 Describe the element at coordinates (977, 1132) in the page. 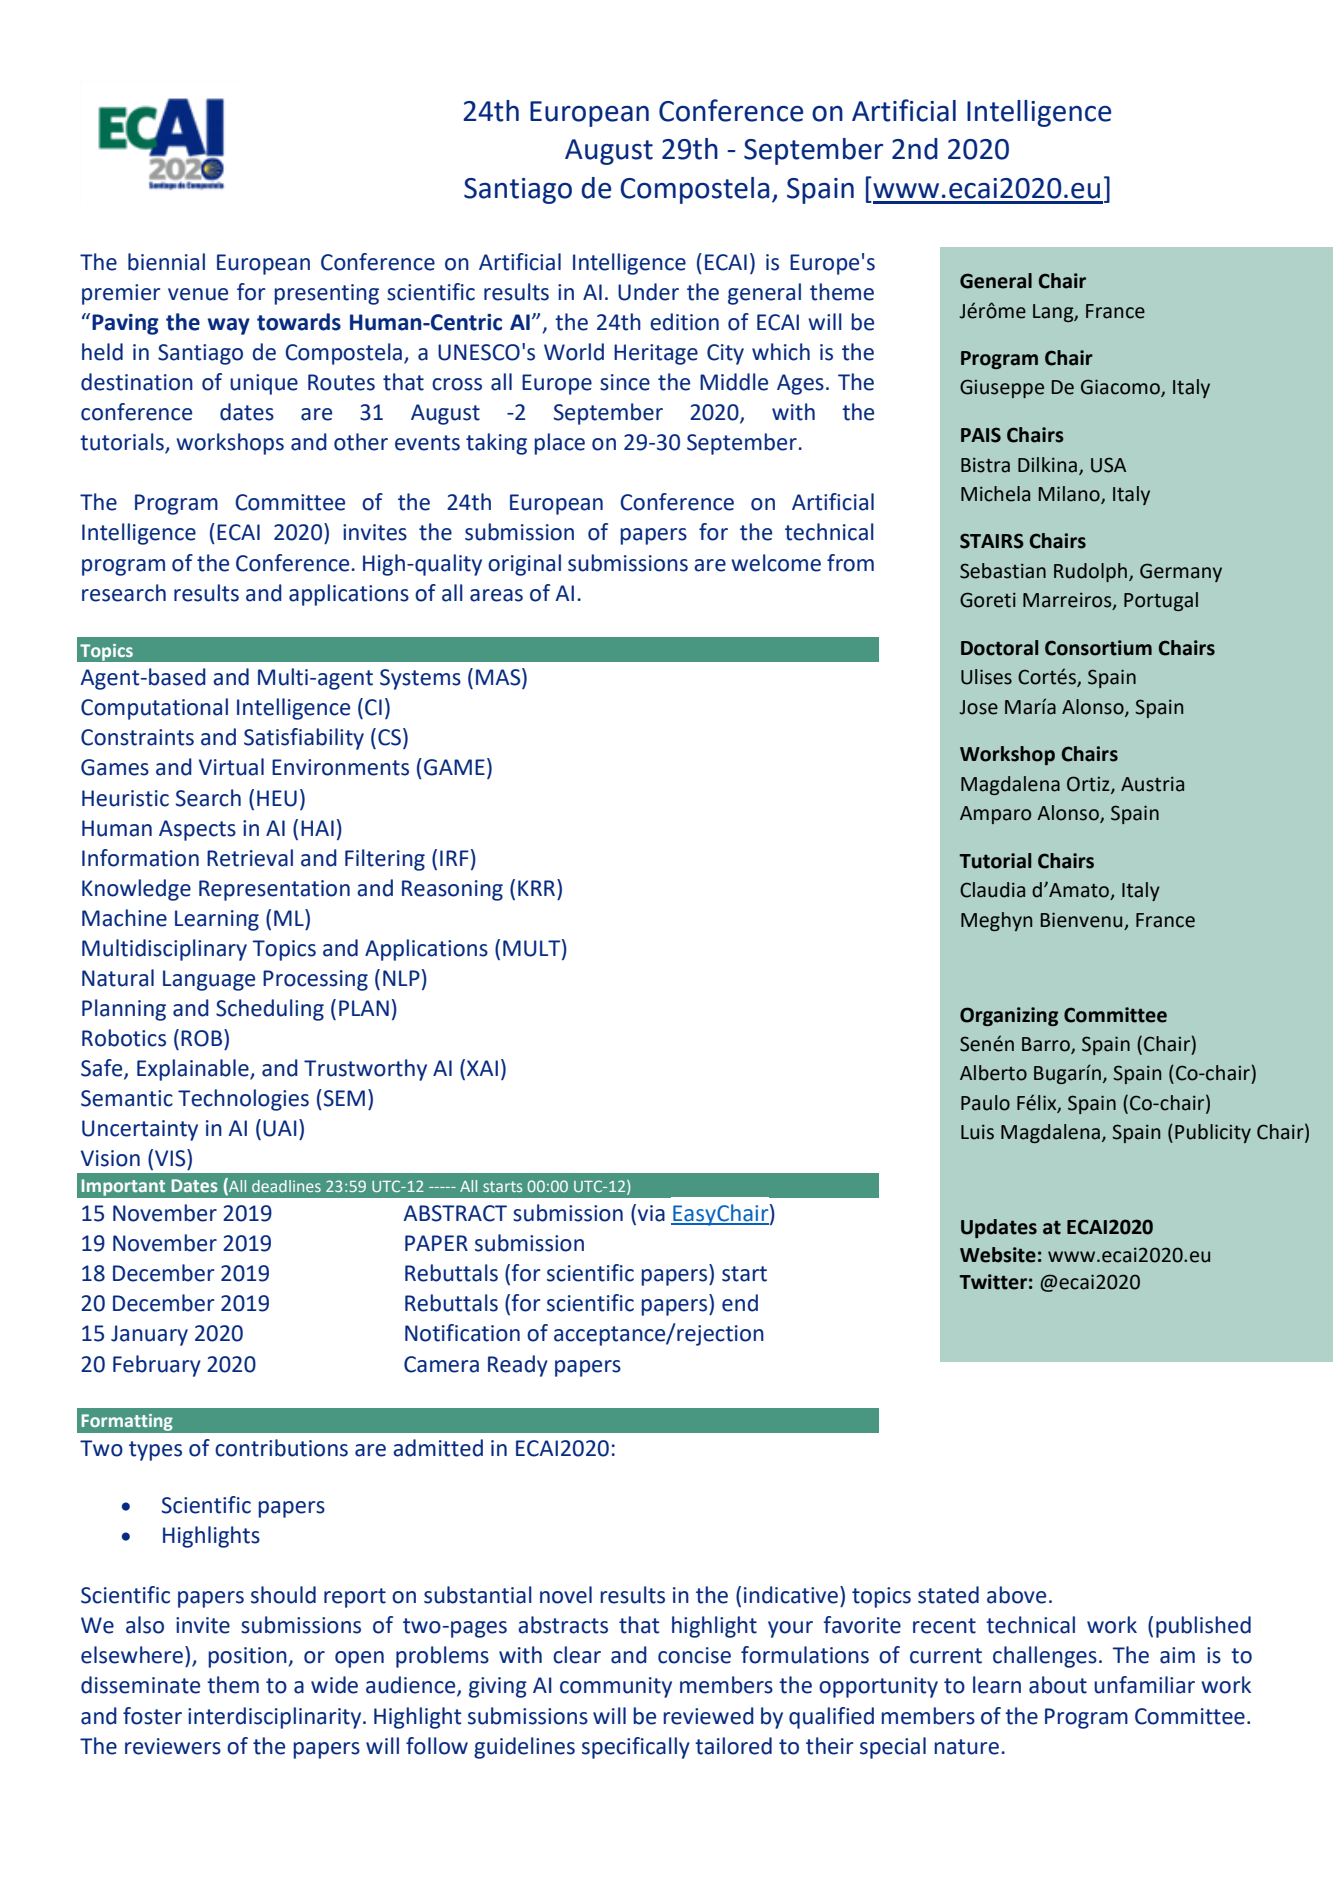

I see `Luis` at that location.
